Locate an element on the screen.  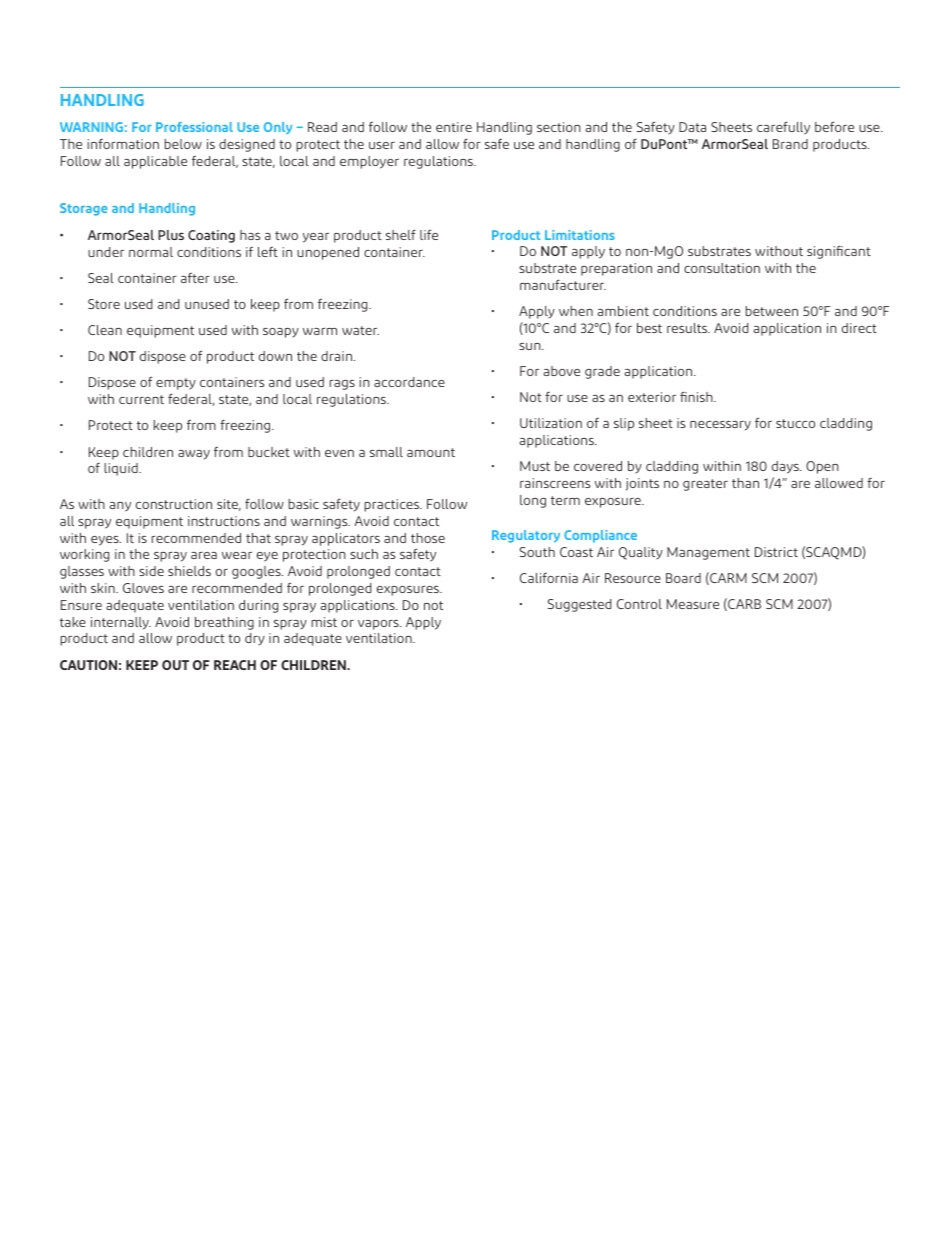
vapors is located at coordinates (379, 625).
